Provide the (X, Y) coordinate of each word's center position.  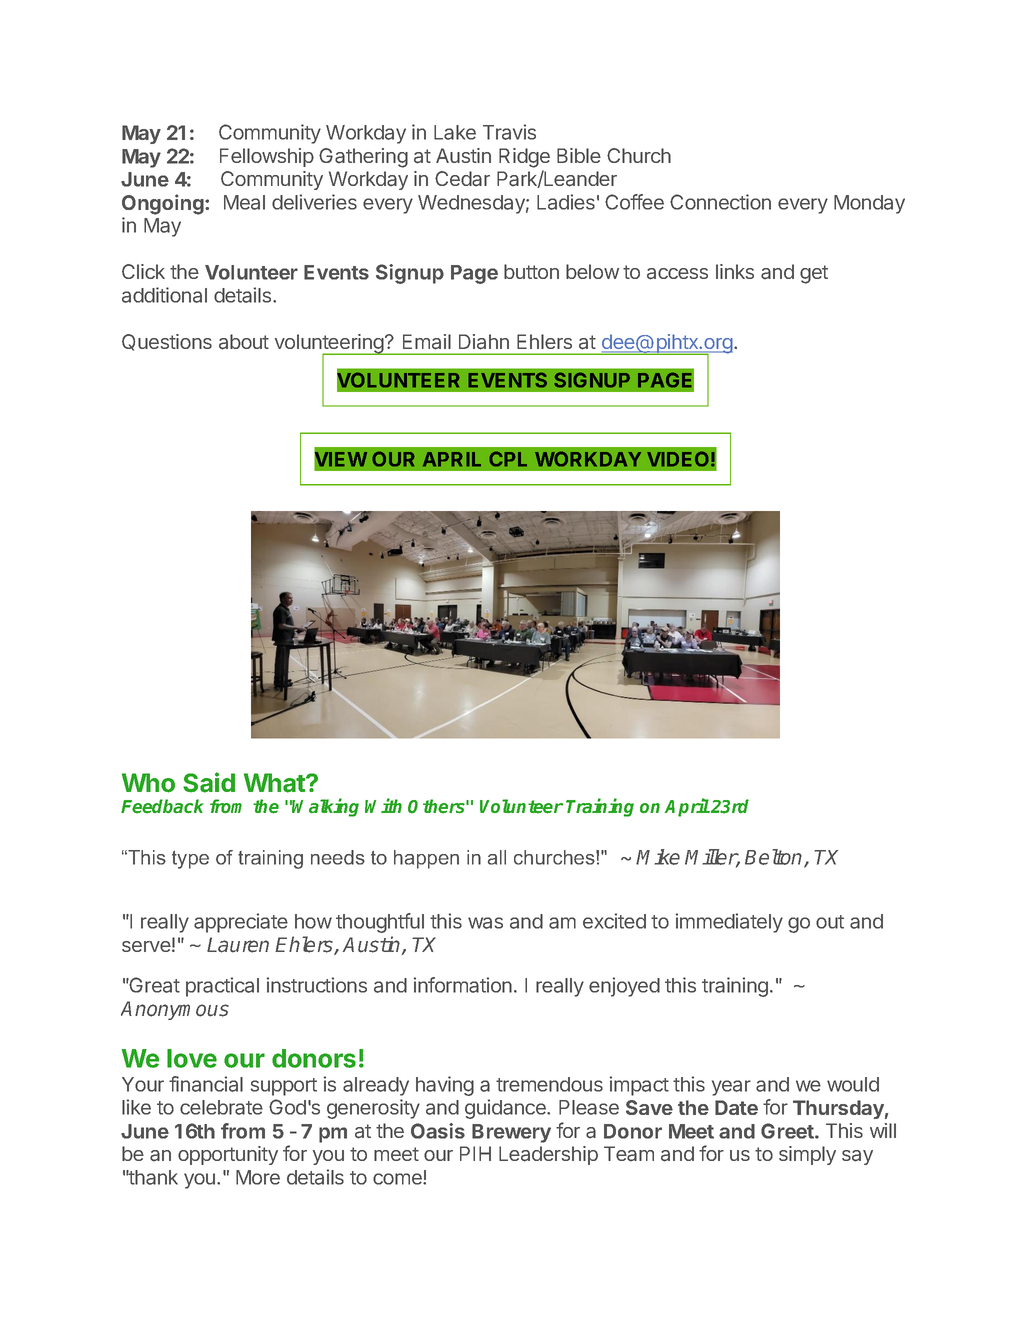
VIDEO (678, 459)
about (244, 342)
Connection (720, 202)
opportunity (228, 1155)
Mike (658, 857)
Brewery (511, 1133)
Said (209, 782)
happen (426, 859)
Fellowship (267, 157)
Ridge (524, 158)
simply (807, 1155)
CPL (508, 459)
